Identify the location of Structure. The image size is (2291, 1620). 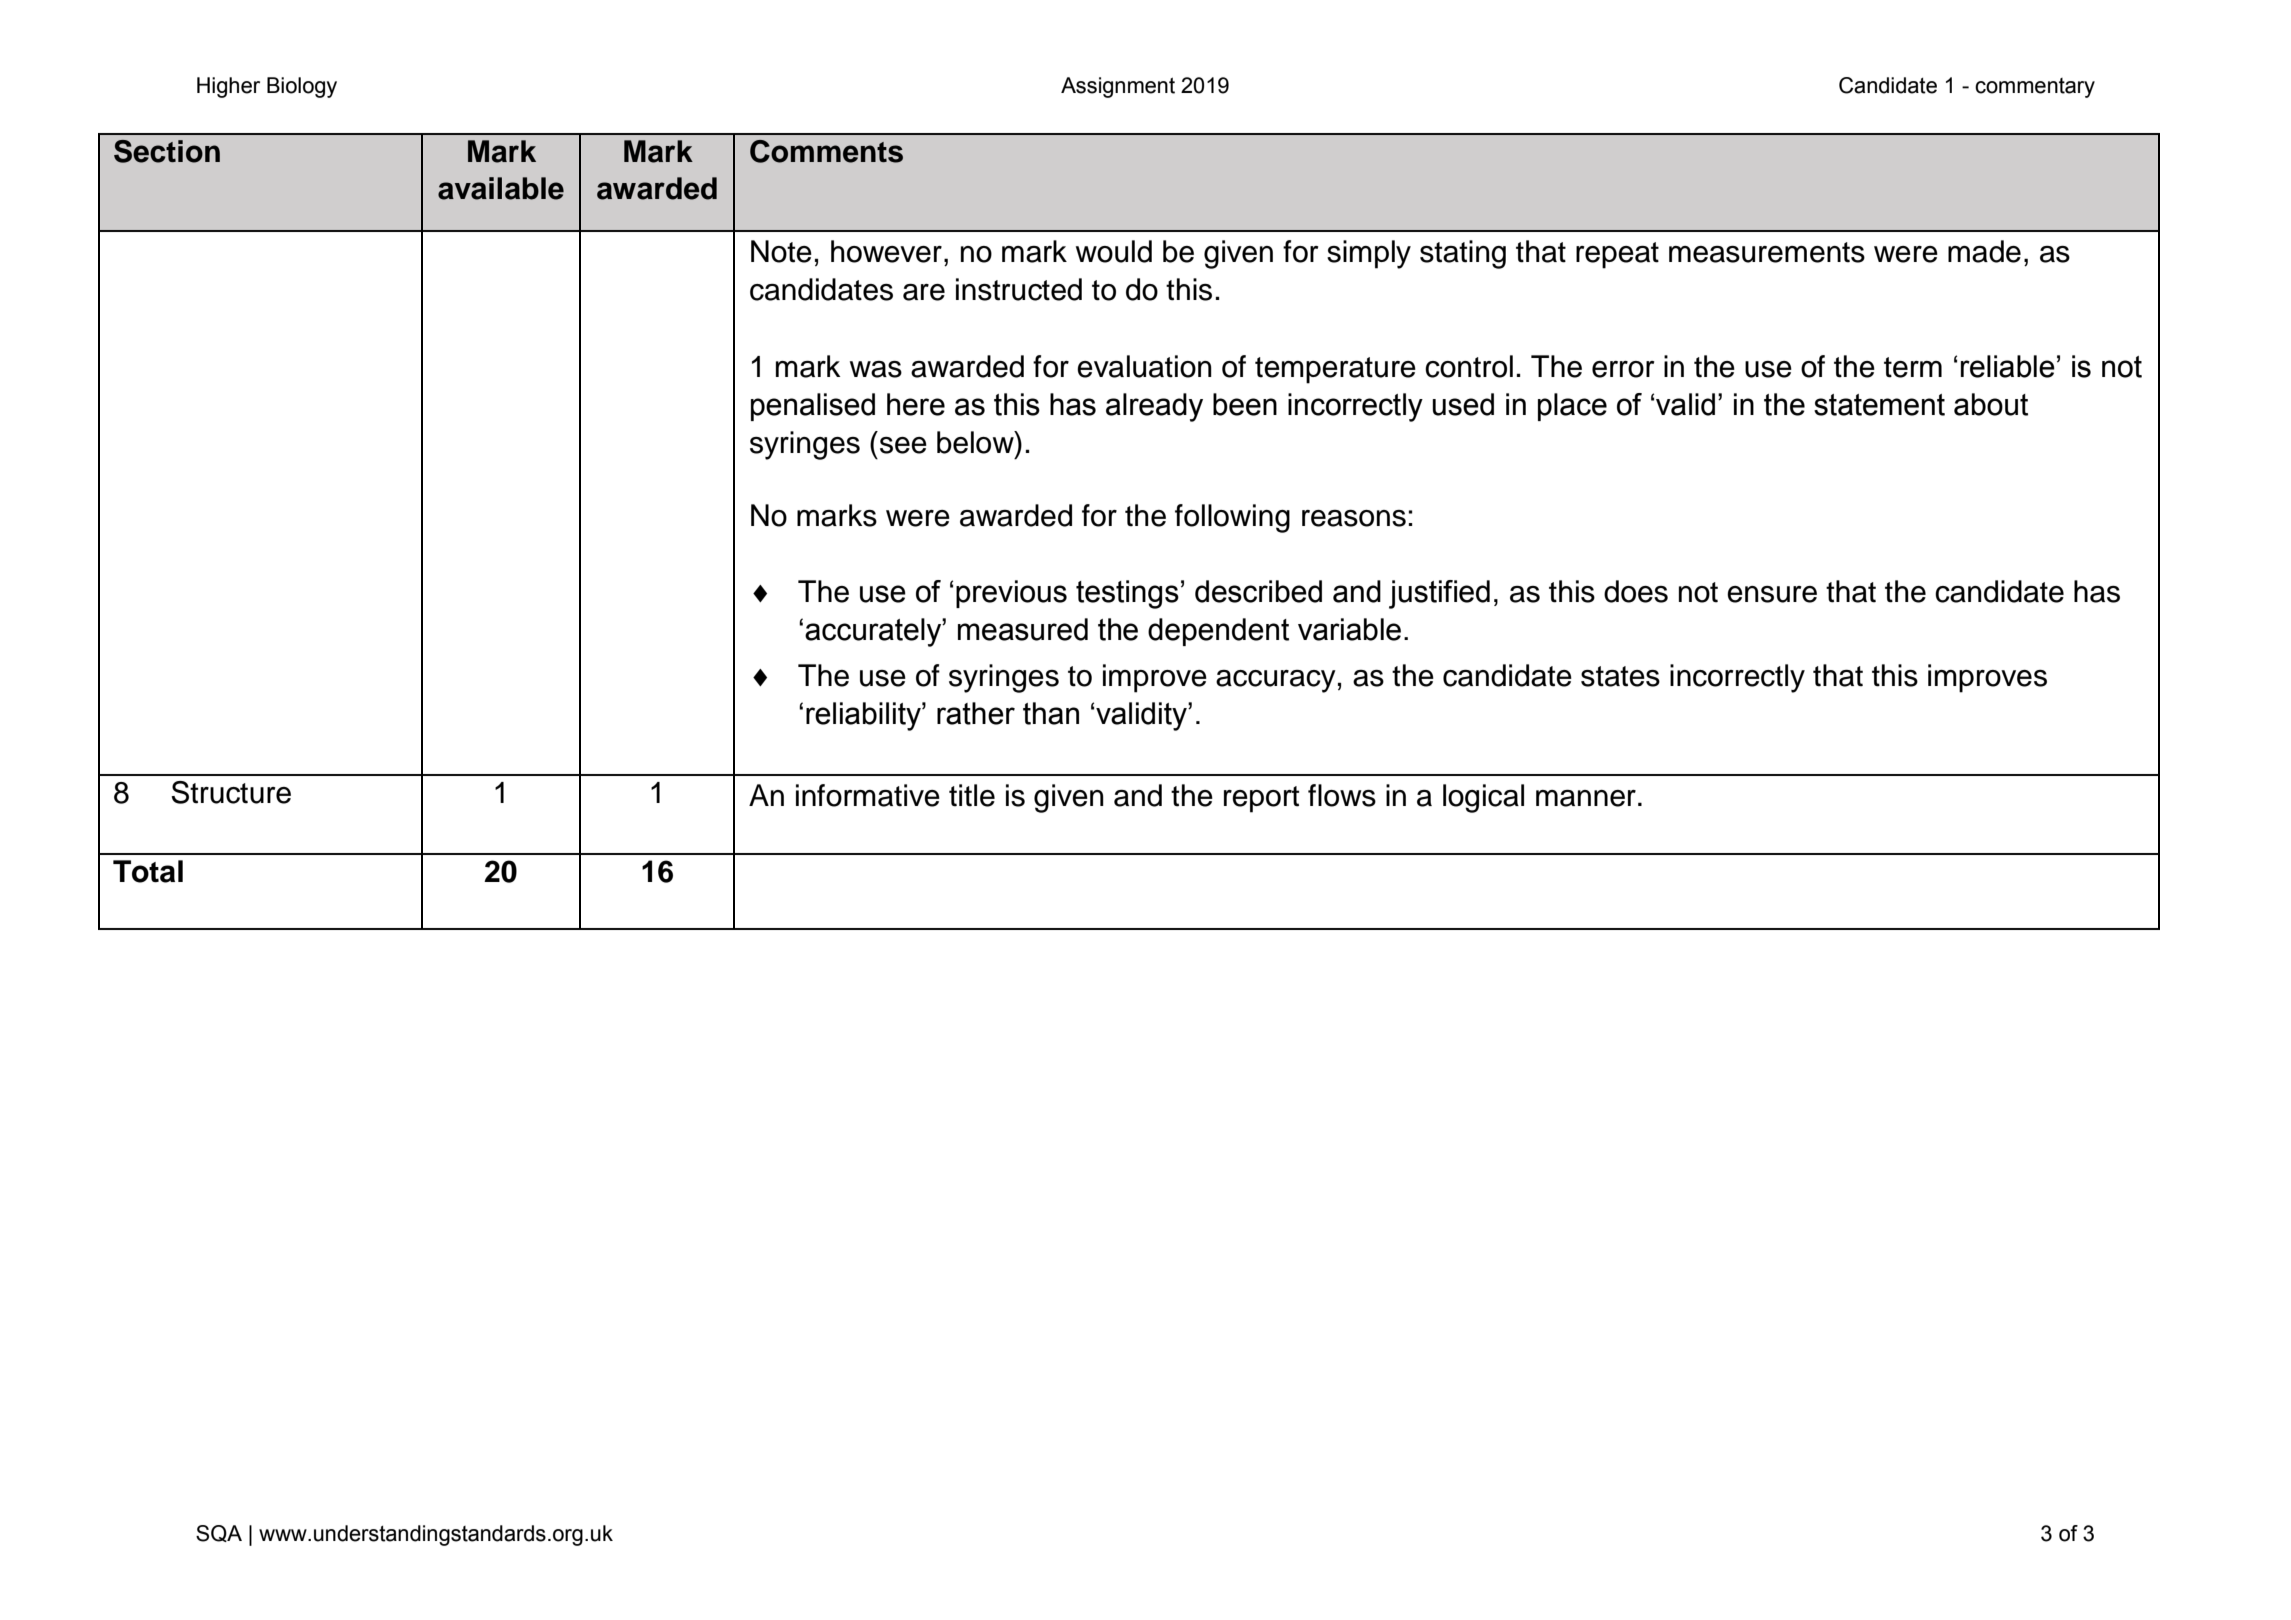
(231, 792).
